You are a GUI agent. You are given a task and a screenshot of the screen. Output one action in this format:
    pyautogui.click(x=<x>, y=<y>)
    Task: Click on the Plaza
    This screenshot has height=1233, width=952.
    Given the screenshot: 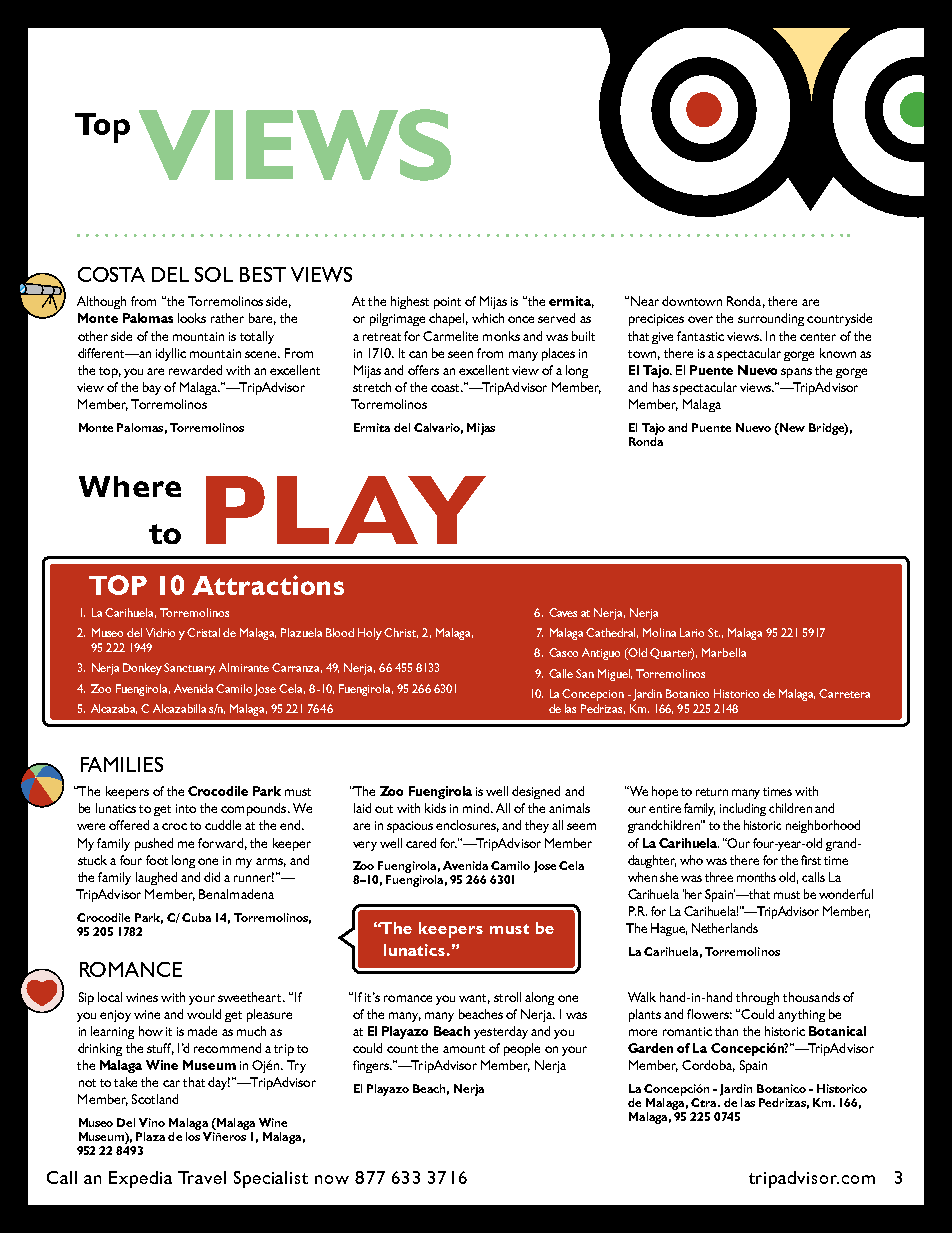 What is the action you would take?
    pyautogui.click(x=150, y=1136)
